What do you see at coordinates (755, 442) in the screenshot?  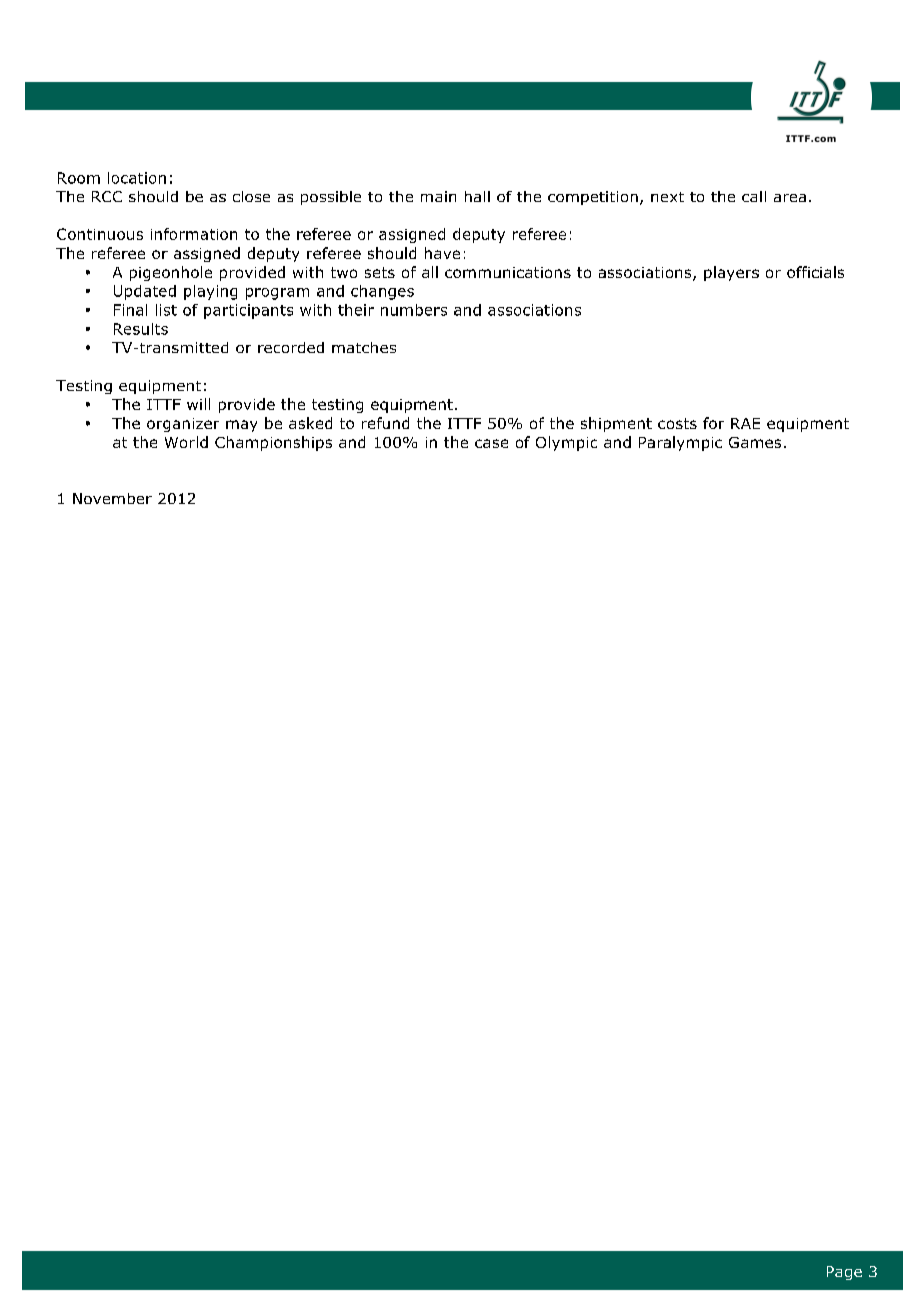 I see `Games` at bounding box center [755, 442].
